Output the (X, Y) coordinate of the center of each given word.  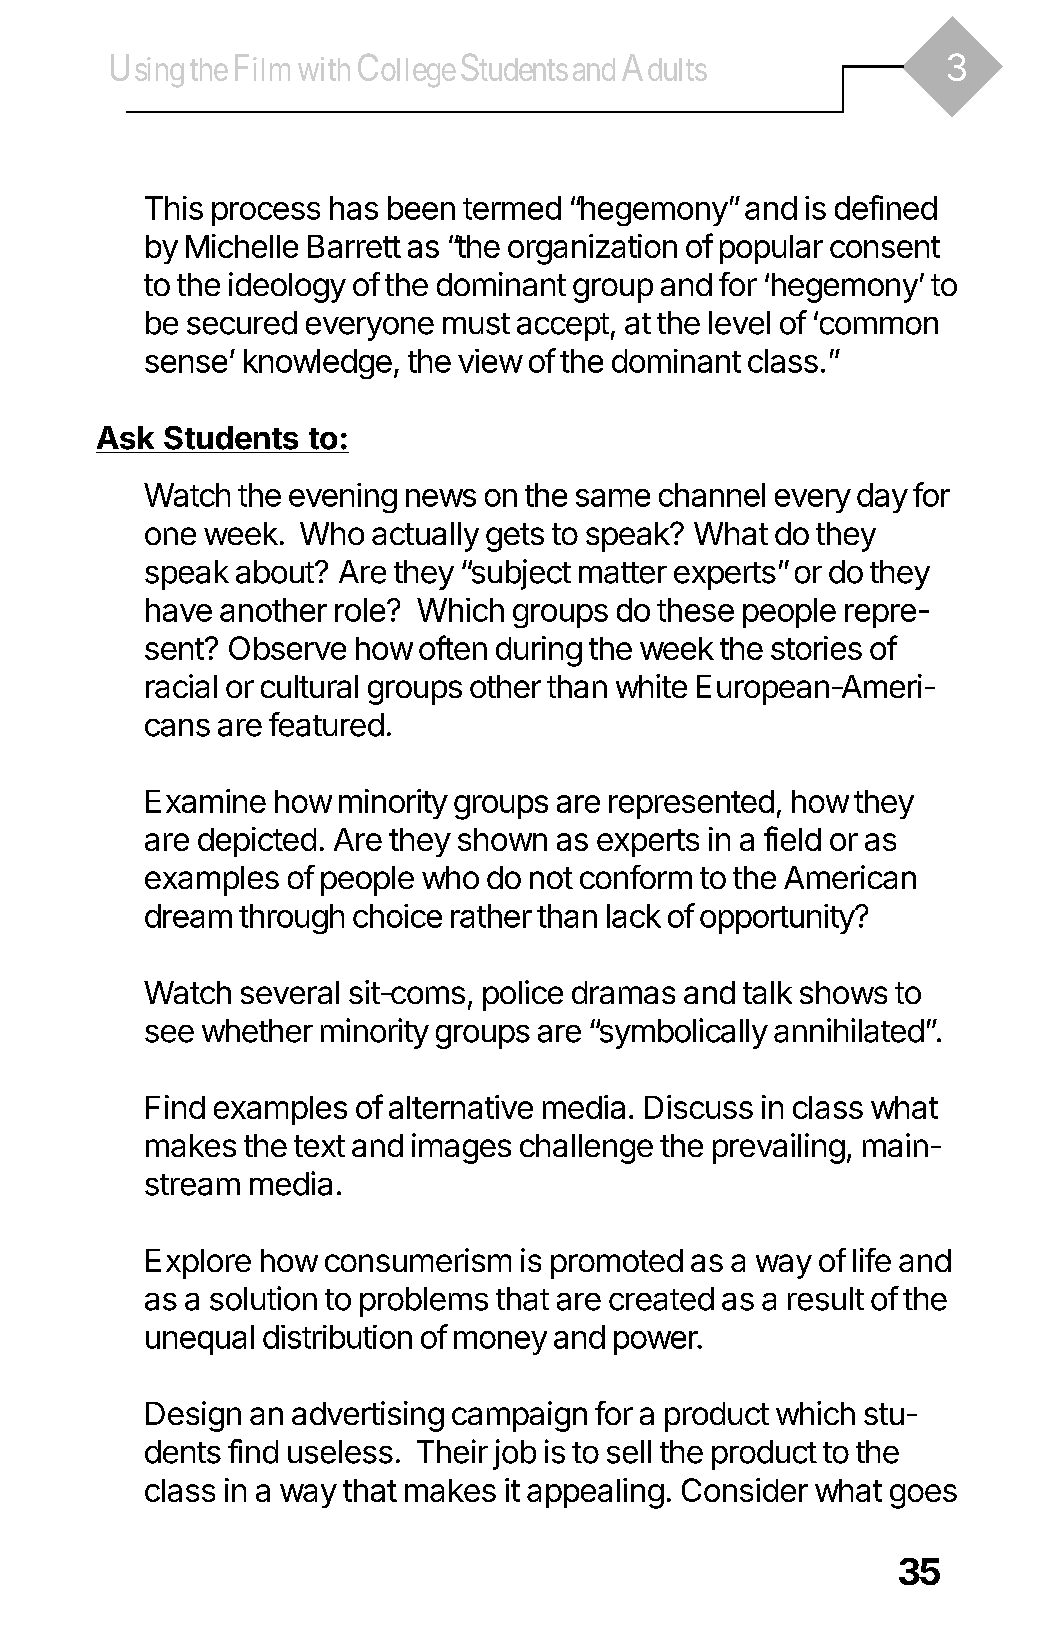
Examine (206, 801)
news (441, 498)
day (882, 498)
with (324, 69)
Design (193, 1416)
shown (502, 839)
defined (886, 207)
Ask (125, 438)
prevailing (779, 1148)
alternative (461, 1107)
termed (512, 208)
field (792, 838)
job (514, 1454)
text (319, 1146)
